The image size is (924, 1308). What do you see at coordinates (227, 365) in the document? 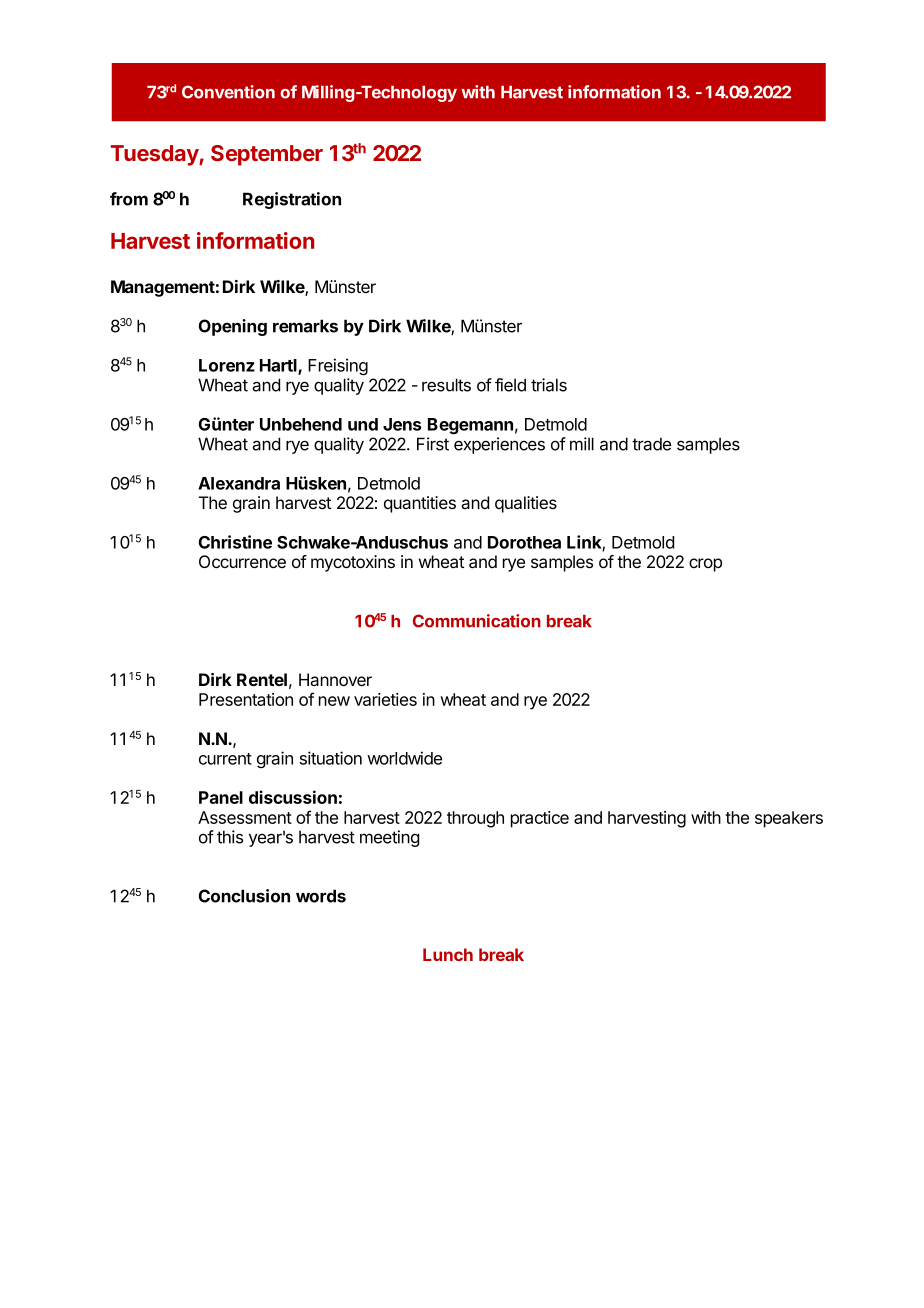
I see `Lorenz` at bounding box center [227, 365].
